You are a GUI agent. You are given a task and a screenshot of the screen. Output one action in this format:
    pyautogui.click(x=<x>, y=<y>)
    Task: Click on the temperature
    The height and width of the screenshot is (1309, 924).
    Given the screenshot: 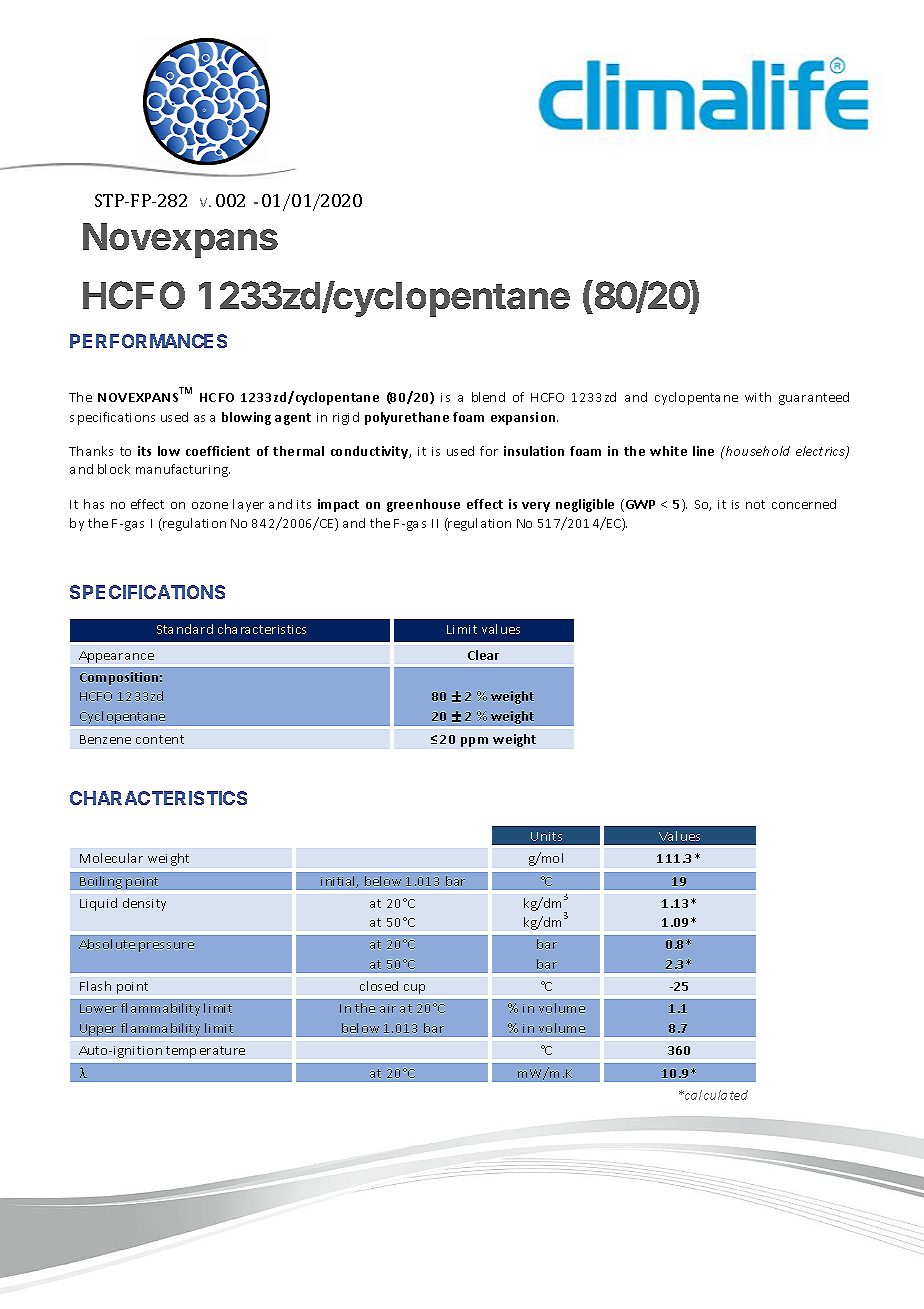 What is the action you would take?
    pyautogui.click(x=205, y=1052)
